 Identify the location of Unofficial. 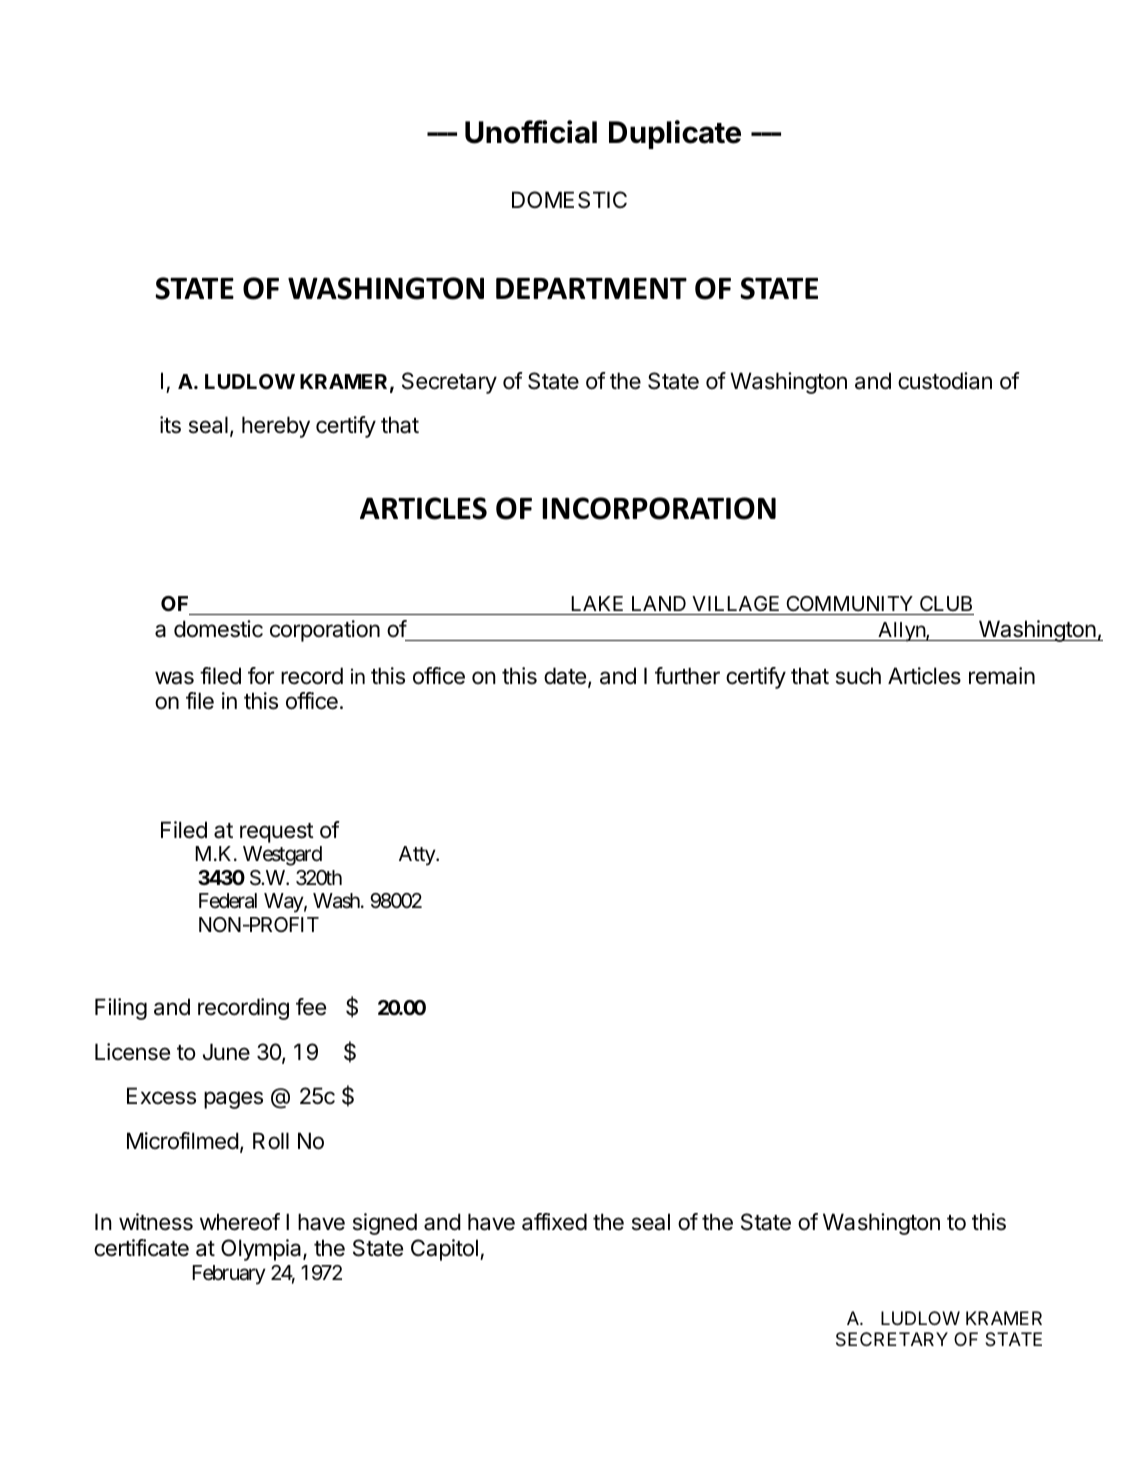
(531, 132).
